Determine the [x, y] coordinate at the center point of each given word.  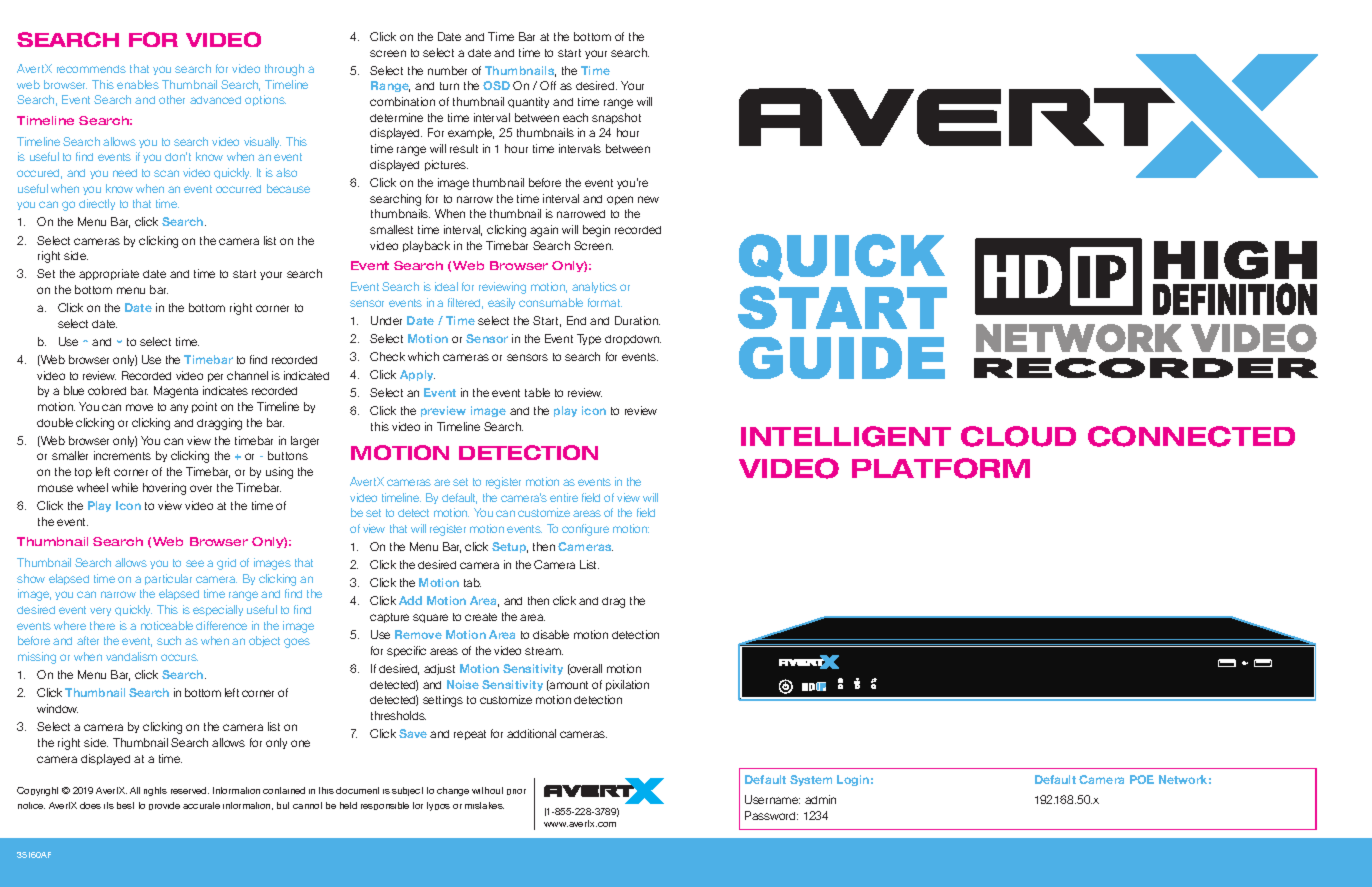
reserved [190, 790]
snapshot [616, 118]
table [537, 392]
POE [1142, 779]
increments [122, 455]
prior [516, 792]
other [172, 99]
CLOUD [1018, 436]
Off [548, 85]
